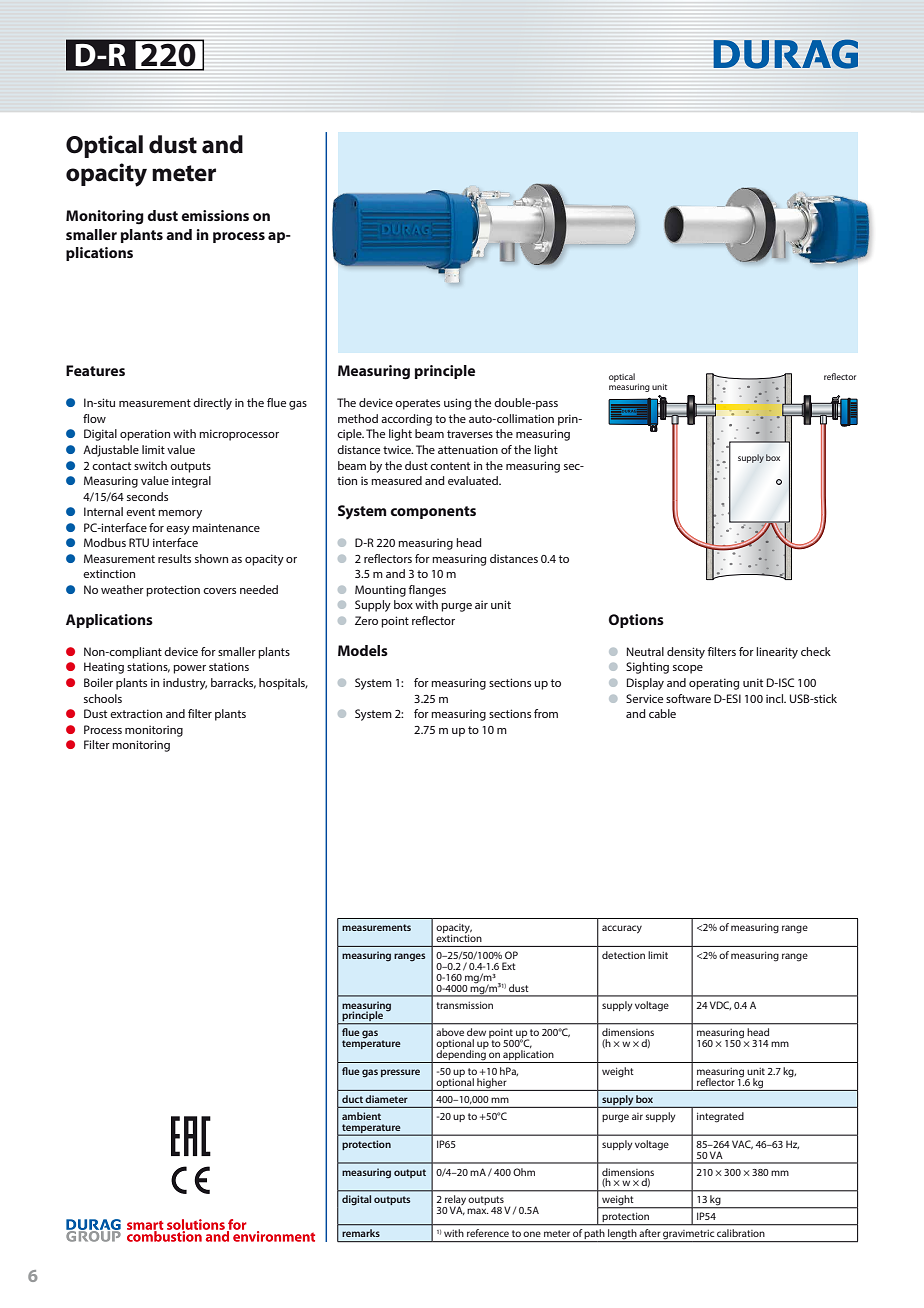 This screenshot has height=1308, width=924. Describe the element at coordinates (470, 434) in the screenshot. I see `traverses` at that location.
